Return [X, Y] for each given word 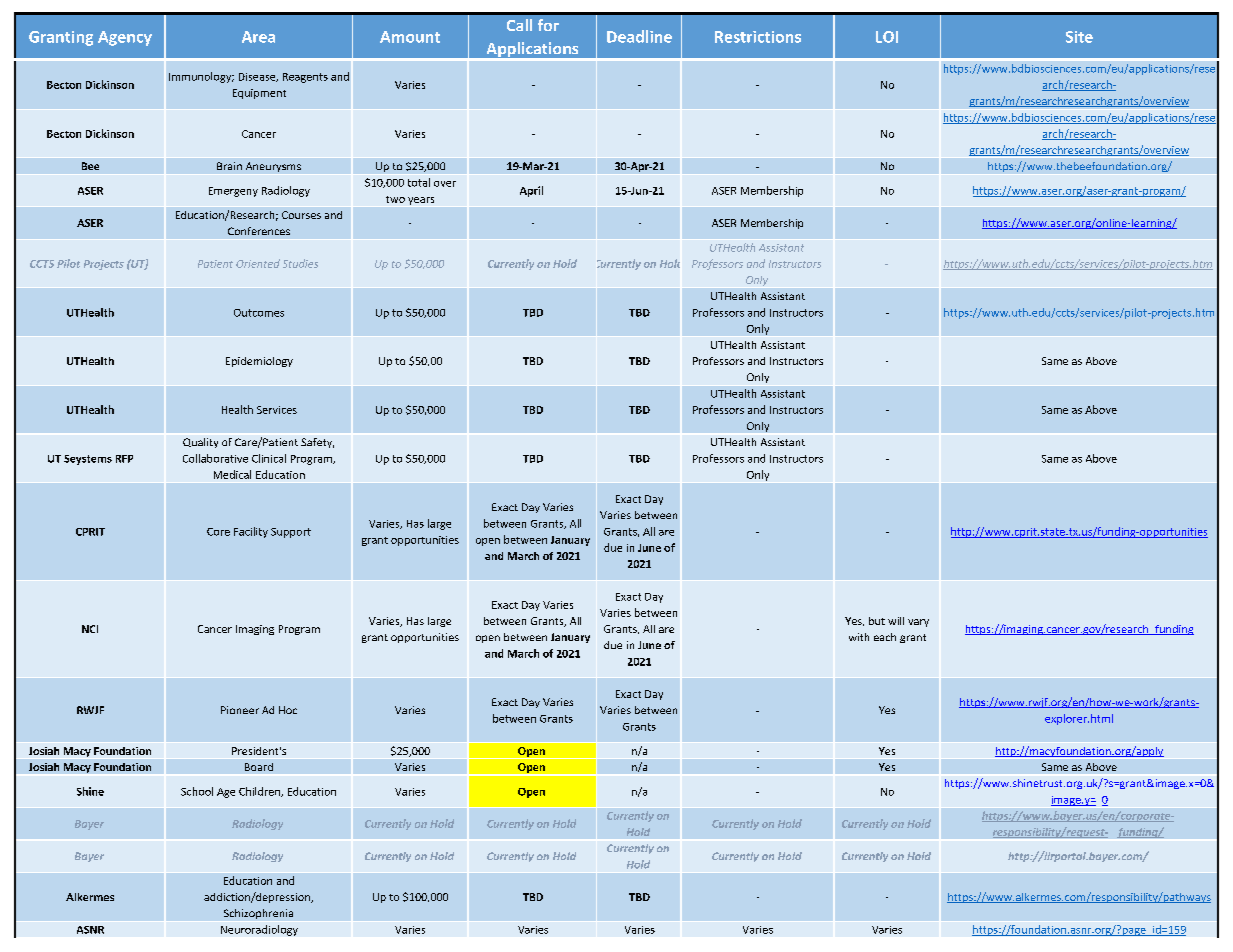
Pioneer [240, 710]
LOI [887, 37]
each [885, 637]
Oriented [258, 263]
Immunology [201, 77]
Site [1079, 37]
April [531, 191]
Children [260, 792]
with [859, 637]
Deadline [639, 36]
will [896, 621]
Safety [317, 443]
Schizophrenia [258, 914]
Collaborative [215, 458]
